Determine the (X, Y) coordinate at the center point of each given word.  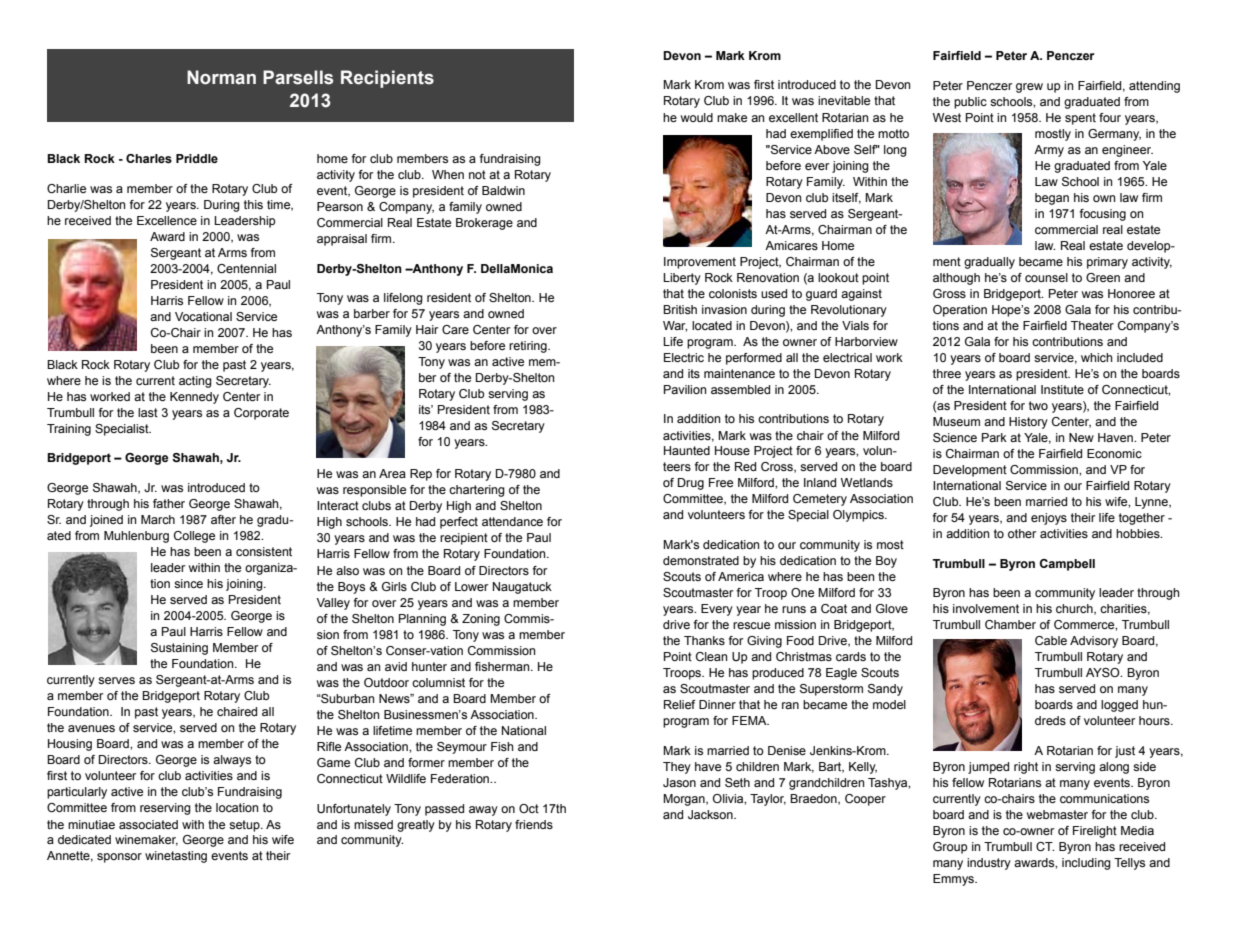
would (697, 117)
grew (1029, 88)
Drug (691, 484)
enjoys (1049, 519)
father (169, 503)
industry (989, 864)
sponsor (119, 858)
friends (534, 824)
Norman (221, 77)
